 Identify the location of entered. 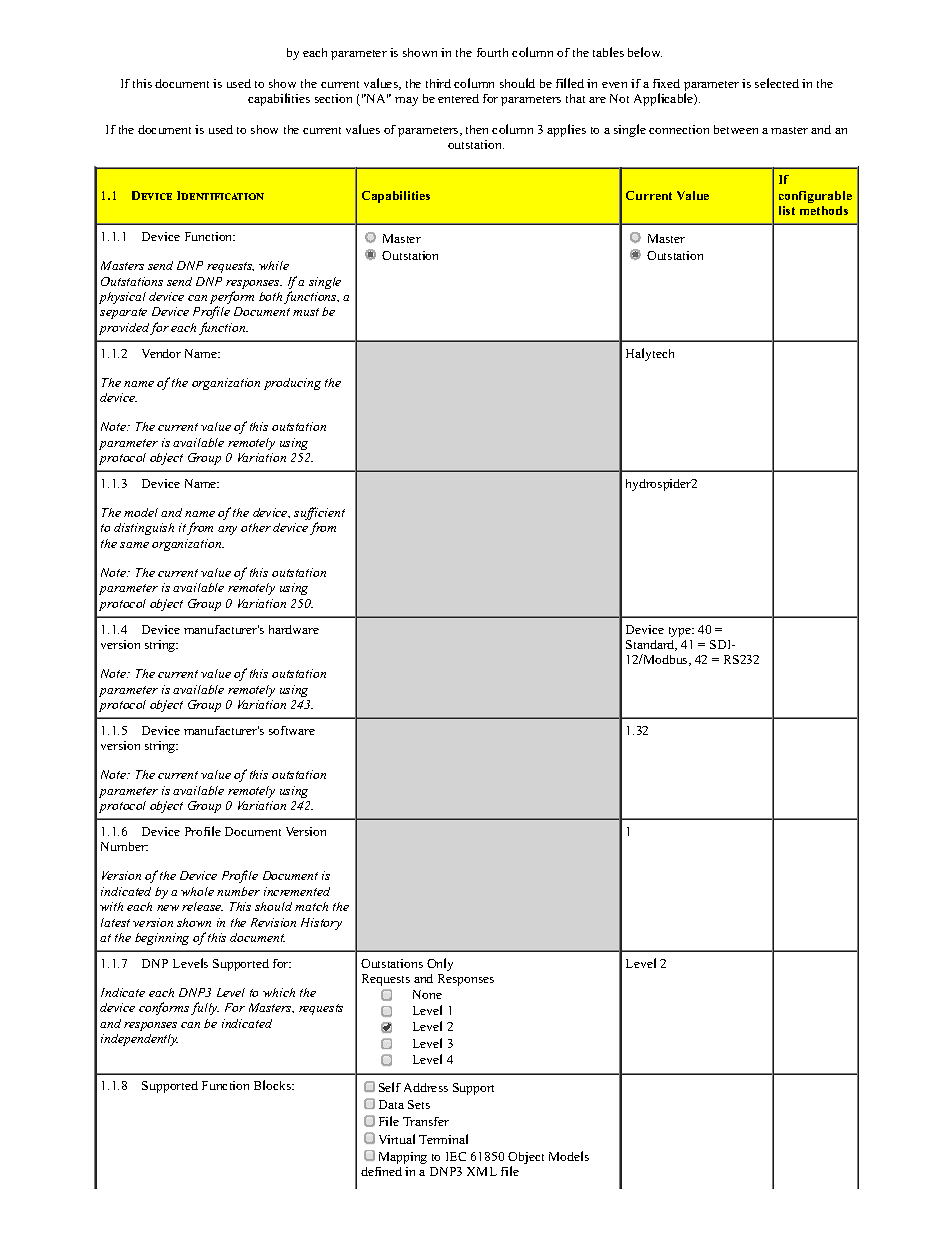
(458, 98).
